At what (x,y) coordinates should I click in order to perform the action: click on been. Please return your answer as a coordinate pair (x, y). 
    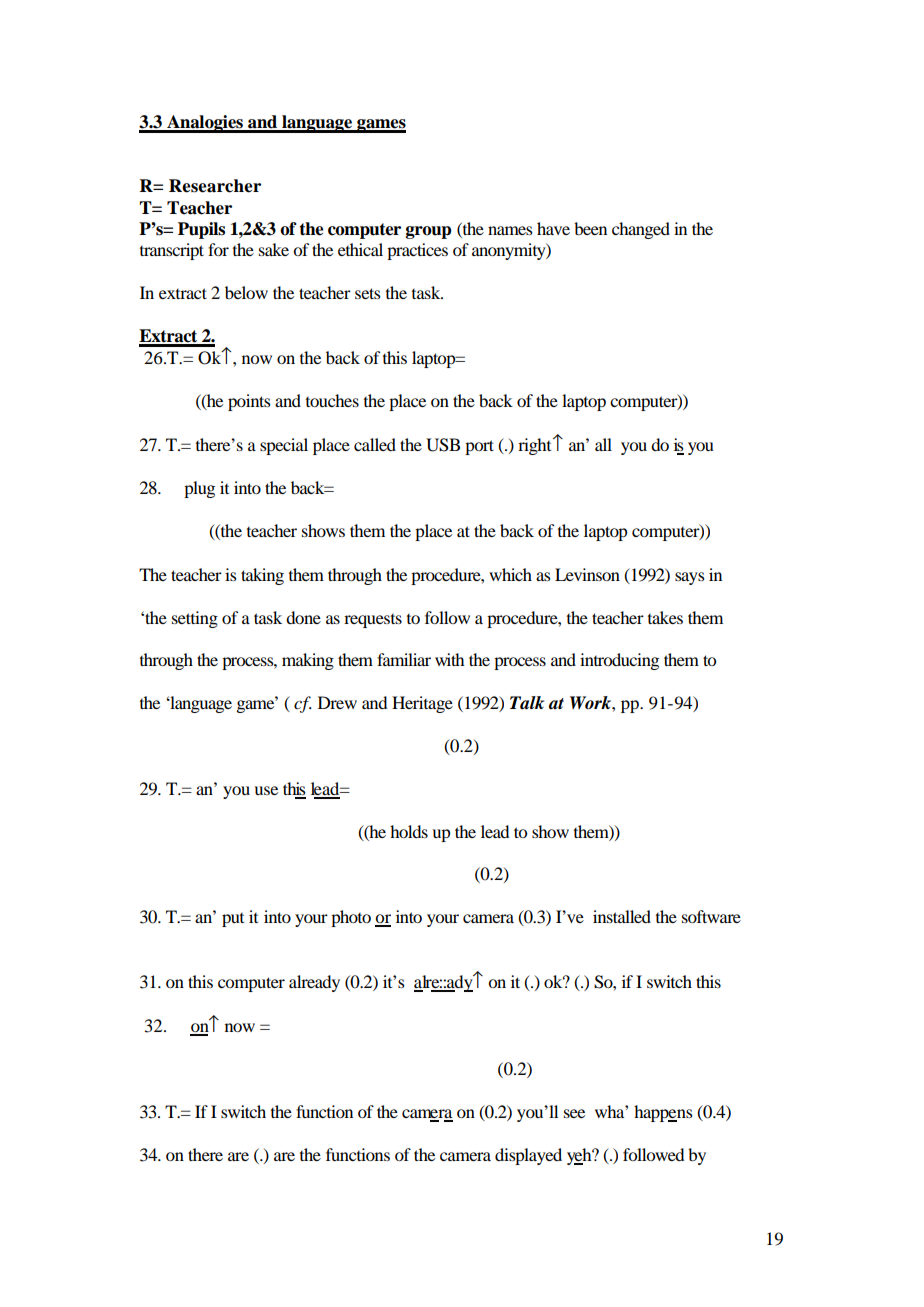
    Looking at the image, I should click on (590, 228).
